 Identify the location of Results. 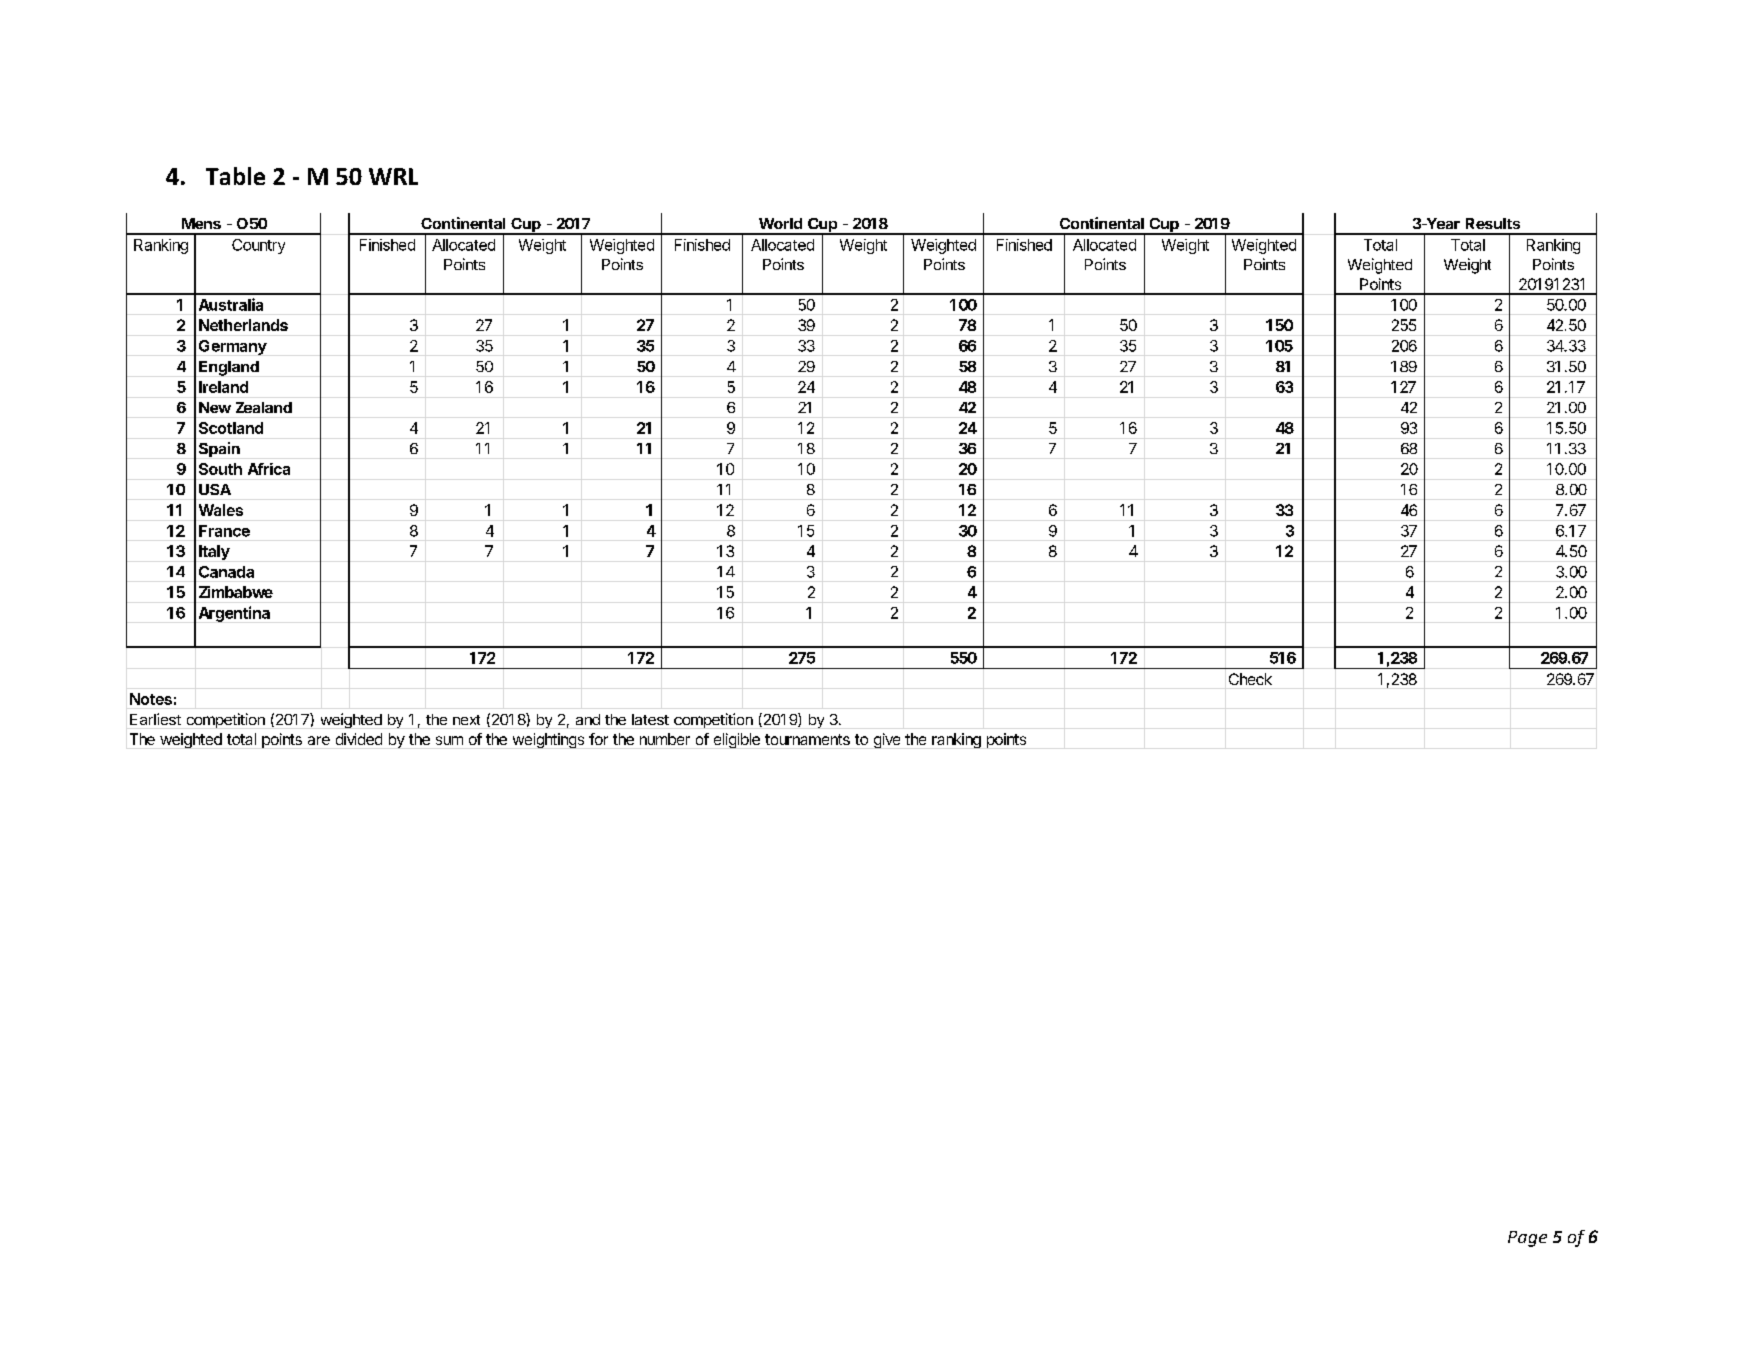
(1493, 223).
